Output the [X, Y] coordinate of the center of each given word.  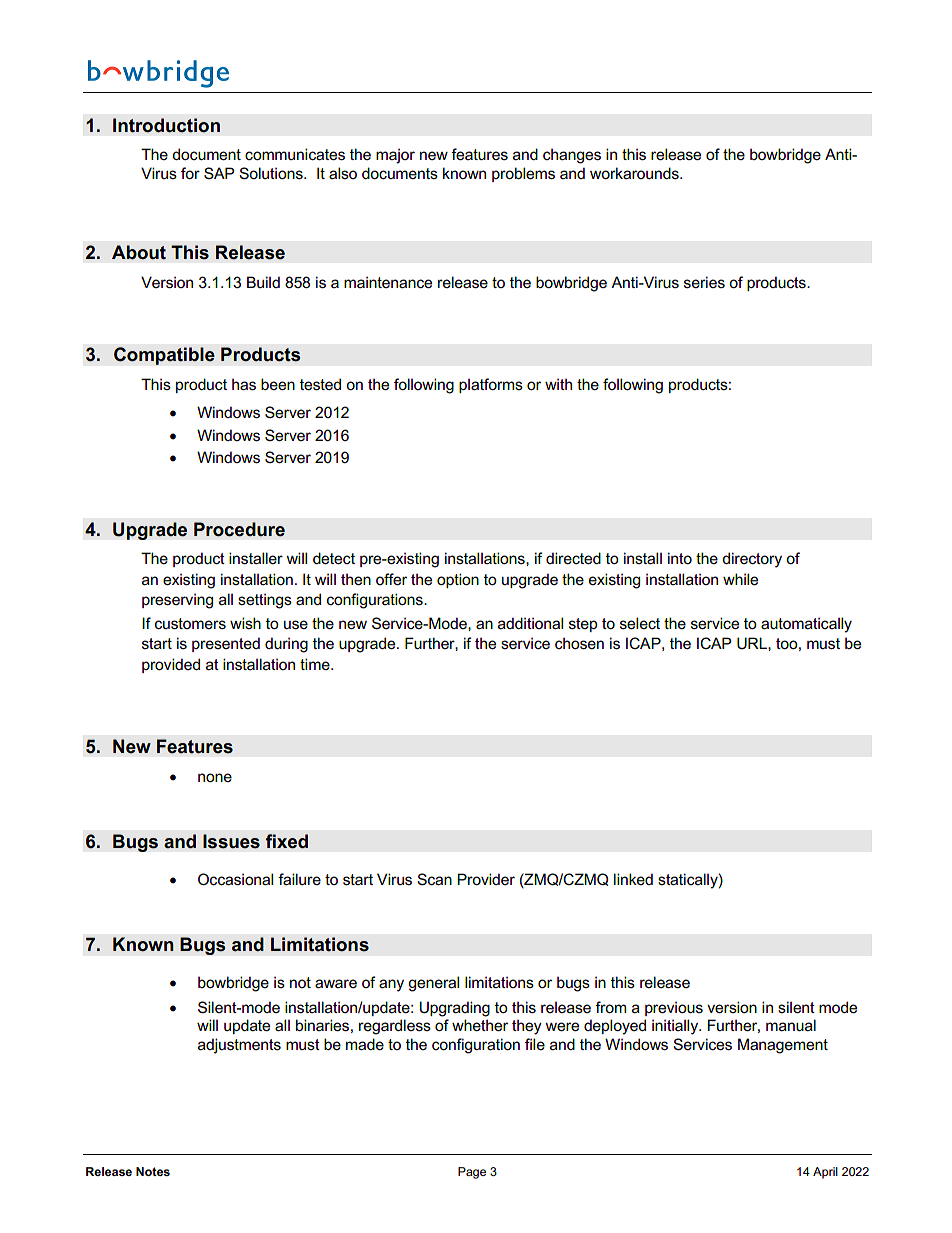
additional [530, 623]
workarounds [635, 173]
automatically [806, 625]
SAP [219, 173]
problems [523, 174]
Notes [153, 1171]
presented [226, 644]
